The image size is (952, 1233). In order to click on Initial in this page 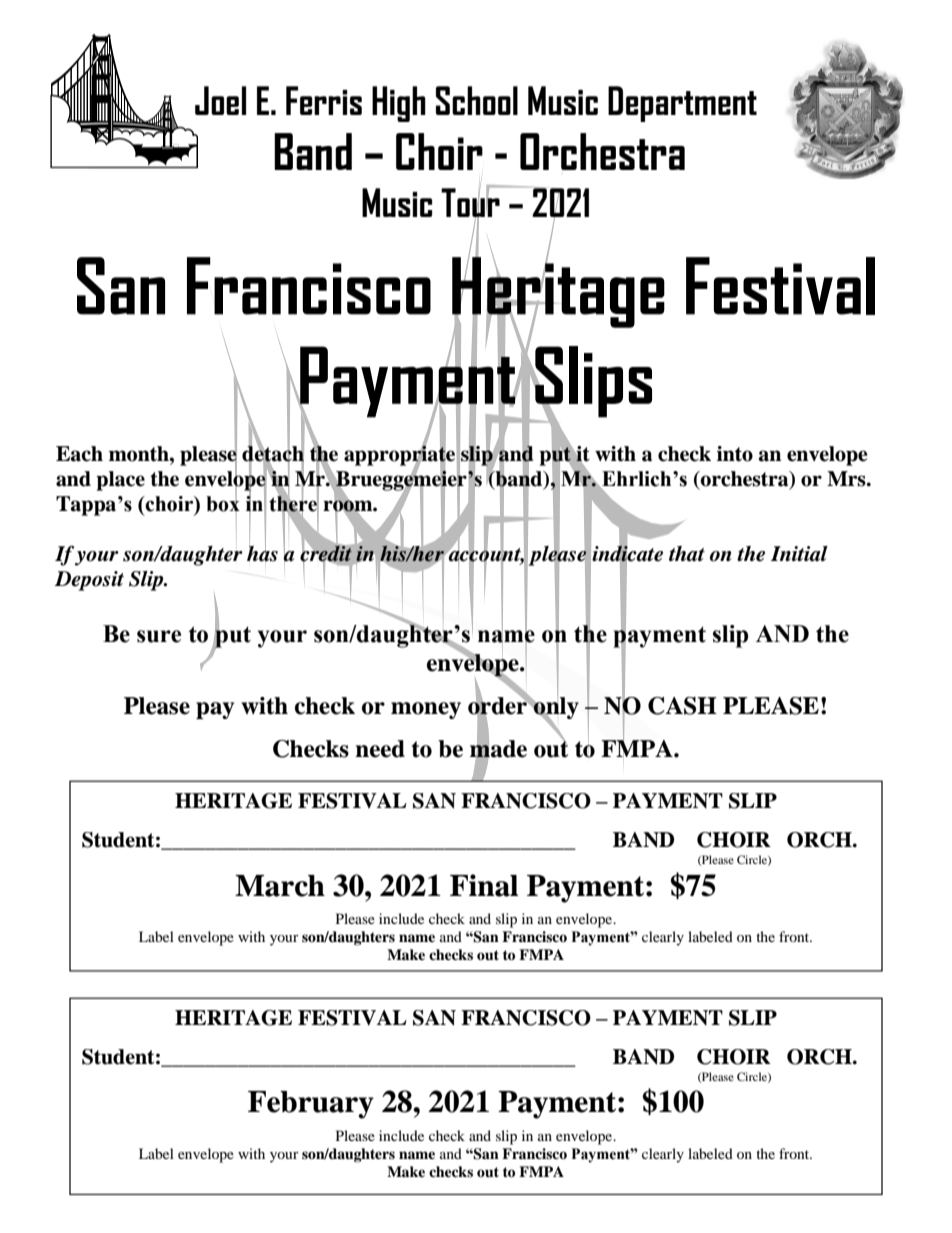, I will do `click(799, 554)`.
